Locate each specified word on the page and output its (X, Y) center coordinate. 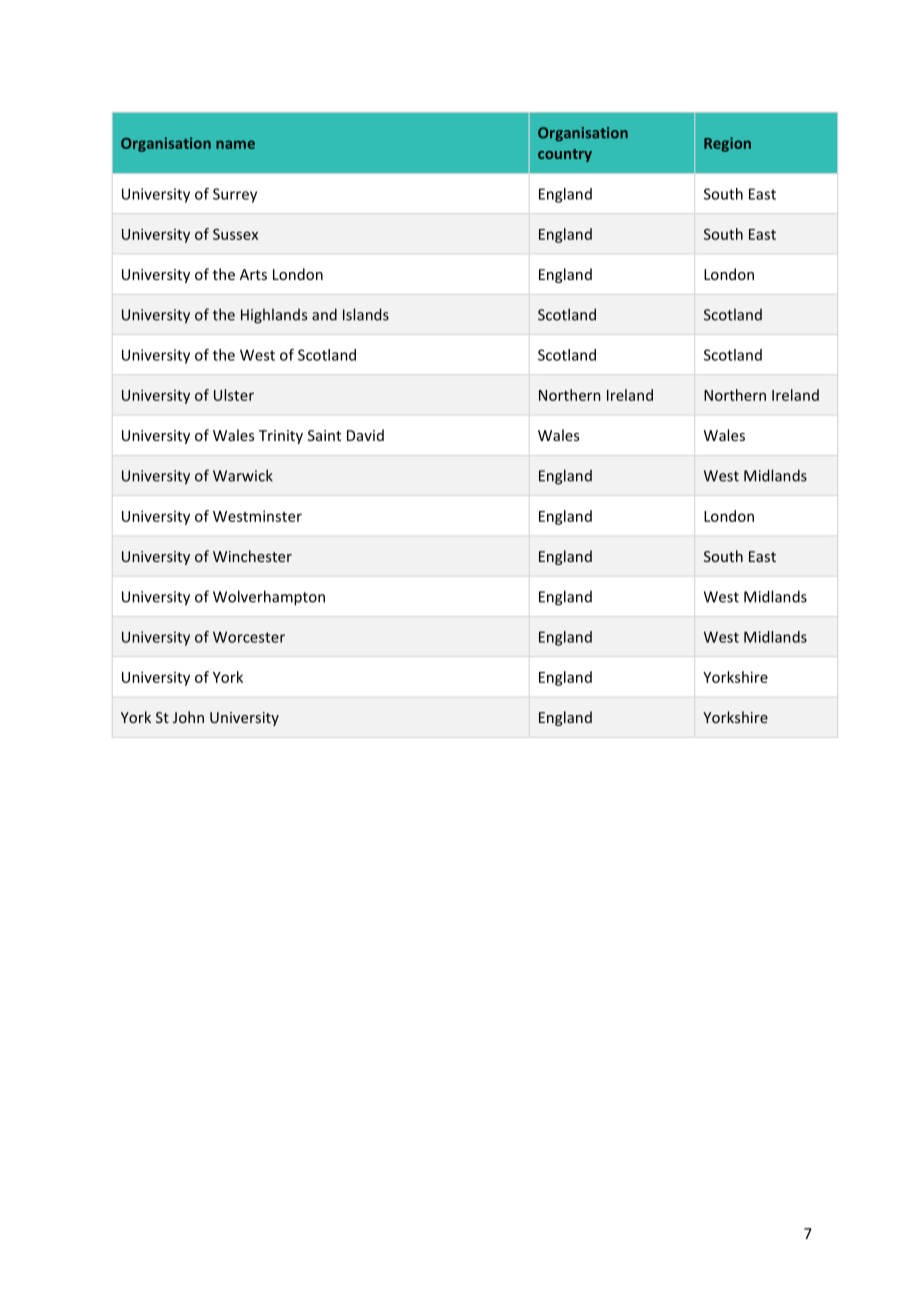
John (188, 717)
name (235, 144)
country (565, 155)
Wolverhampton (269, 598)
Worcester (249, 637)
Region (727, 144)
